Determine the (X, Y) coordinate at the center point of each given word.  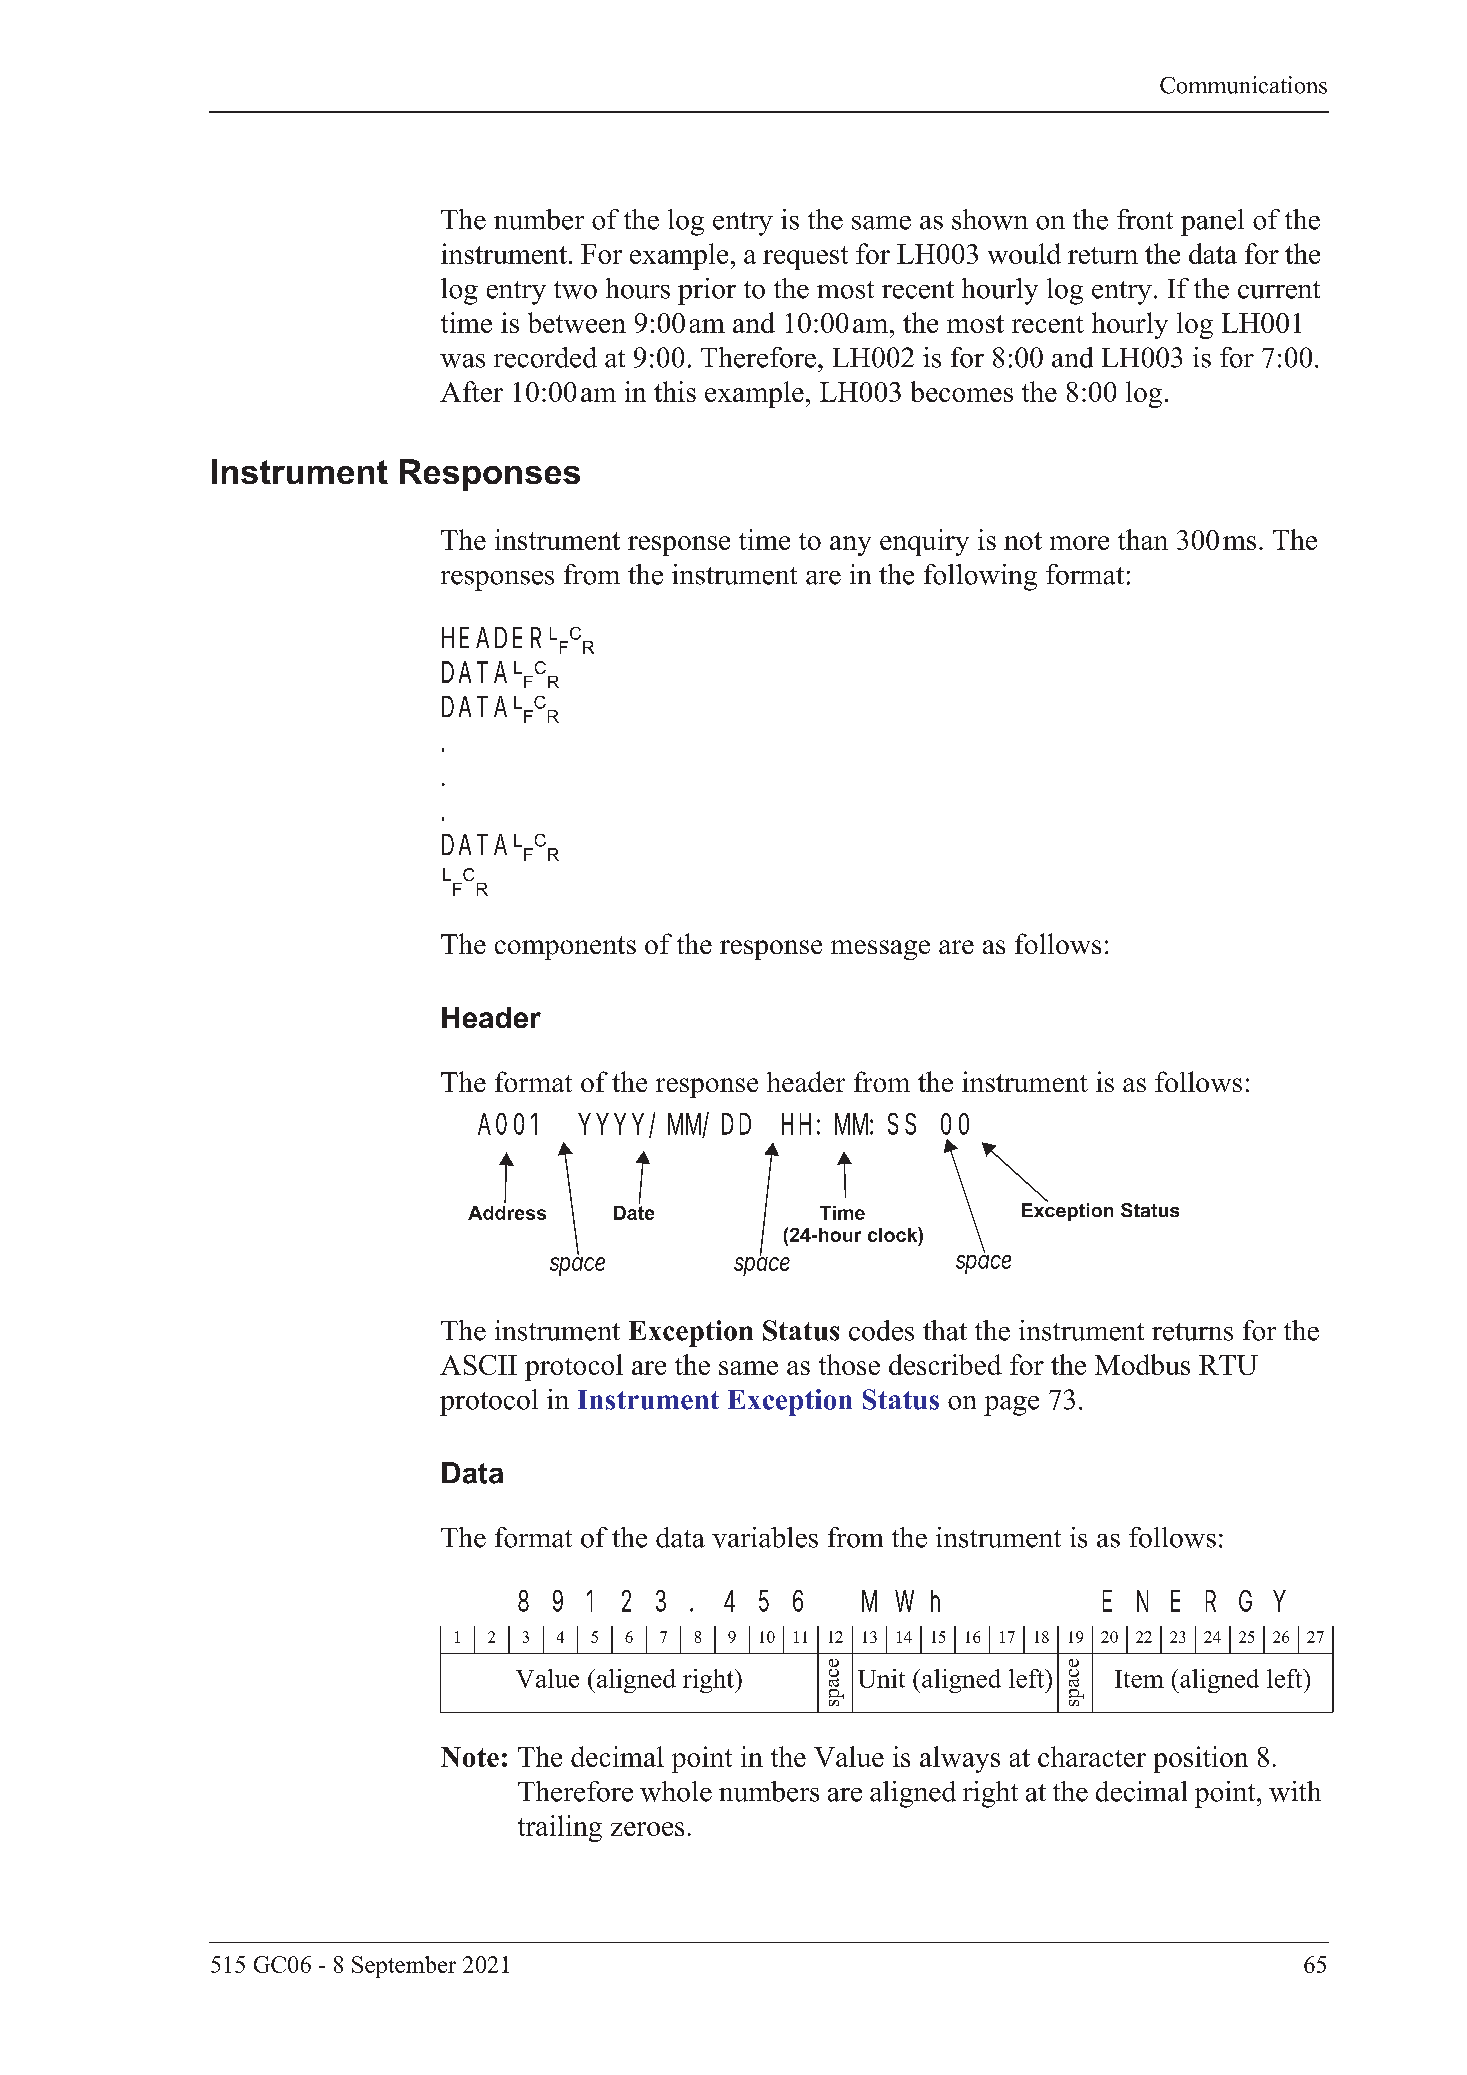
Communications (1243, 85)
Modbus (1142, 1364)
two (575, 290)
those (849, 1364)
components (565, 948)
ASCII (478, 1365)
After (471, 391)
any (850, 546)
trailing (560, 1828)
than (1143, 539)
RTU (1228, 1365)
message (880, 950)
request (805, 258)
